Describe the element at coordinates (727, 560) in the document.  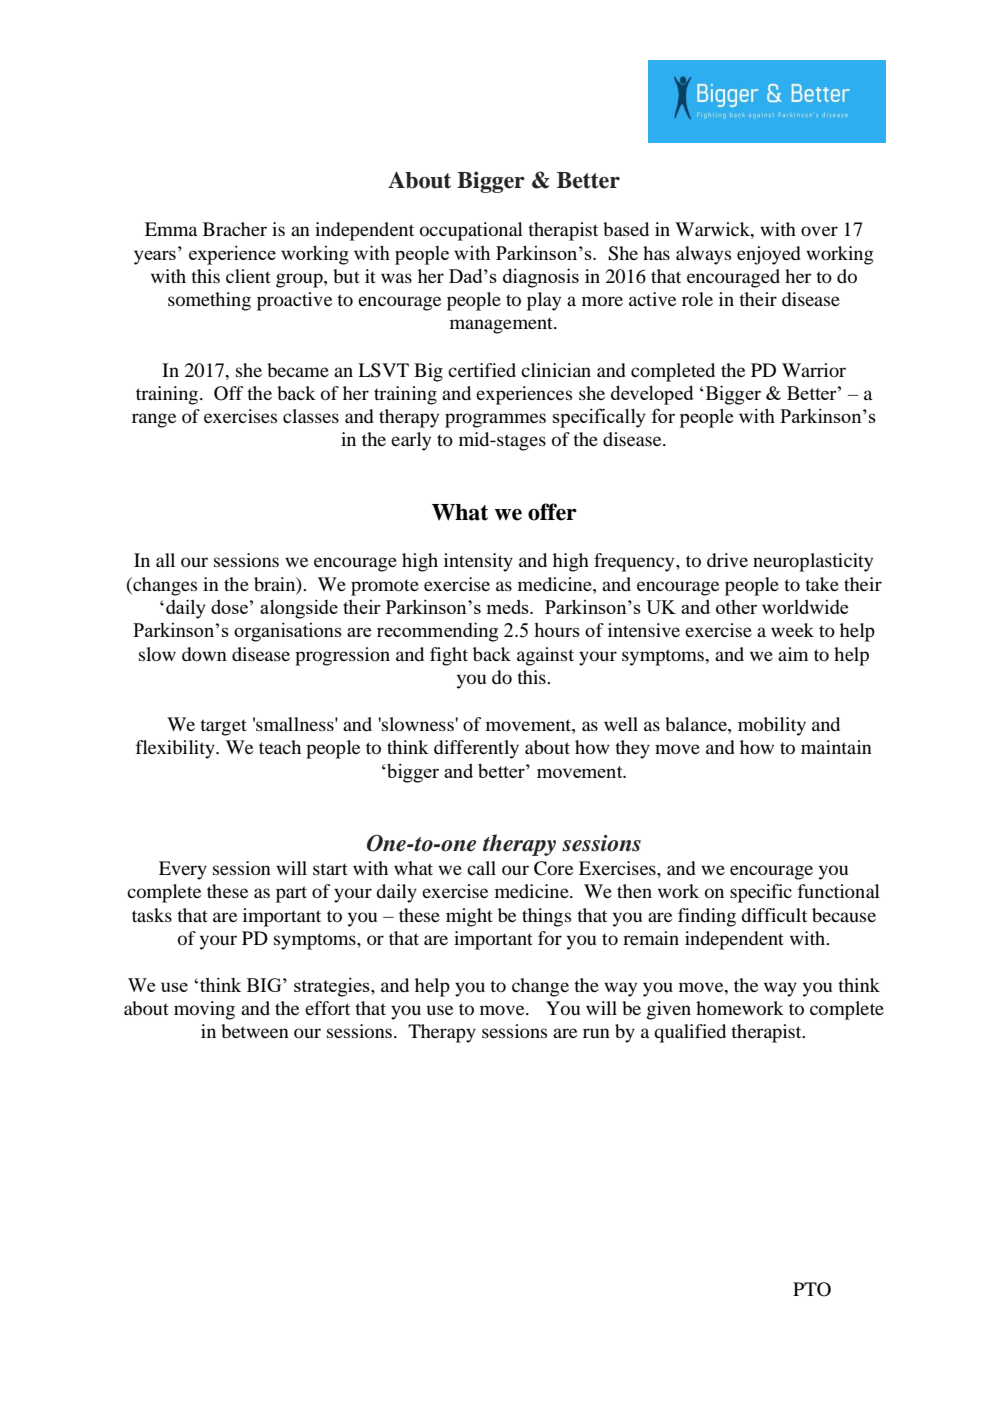
I see `drive` at that location.
